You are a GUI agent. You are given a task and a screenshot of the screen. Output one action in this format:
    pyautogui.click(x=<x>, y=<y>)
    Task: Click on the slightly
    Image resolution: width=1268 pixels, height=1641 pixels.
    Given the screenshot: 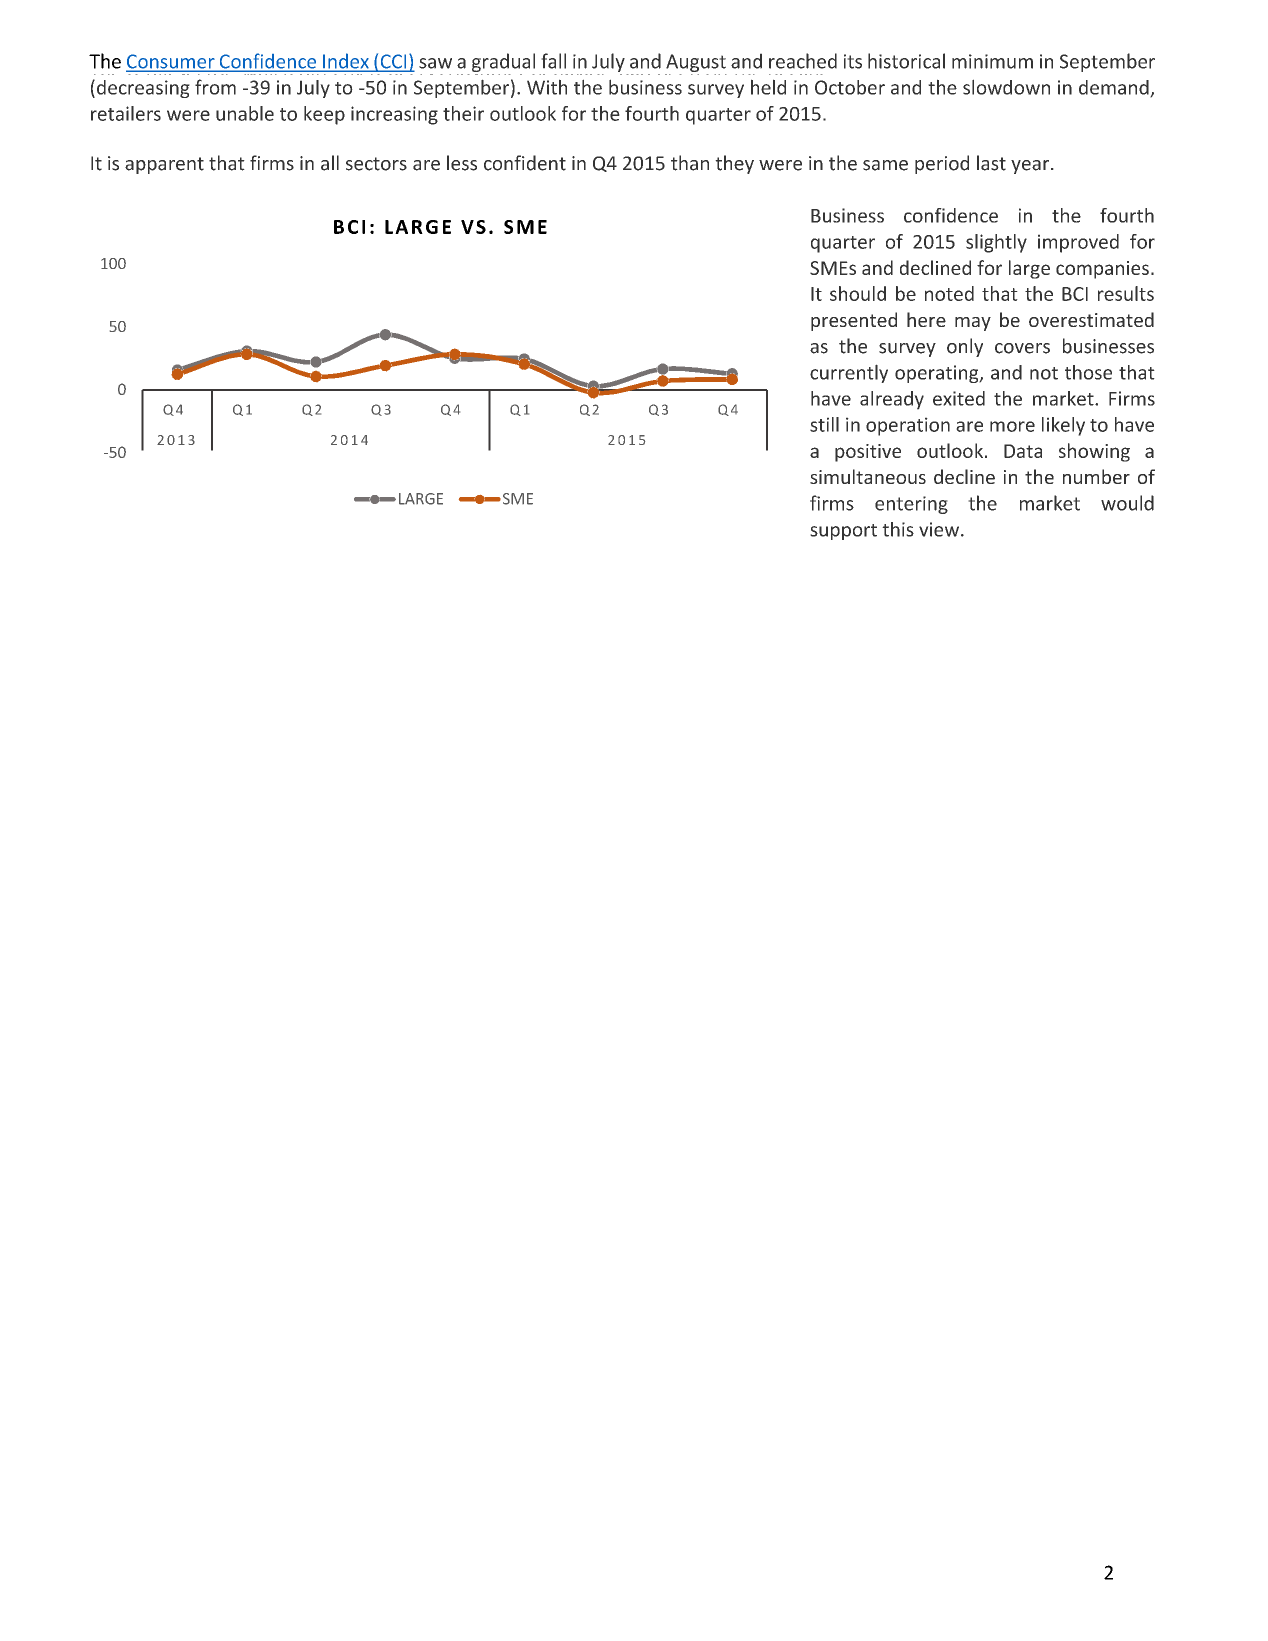 What is the action you would take?
    pyautogui.click(x=996, y=243)
